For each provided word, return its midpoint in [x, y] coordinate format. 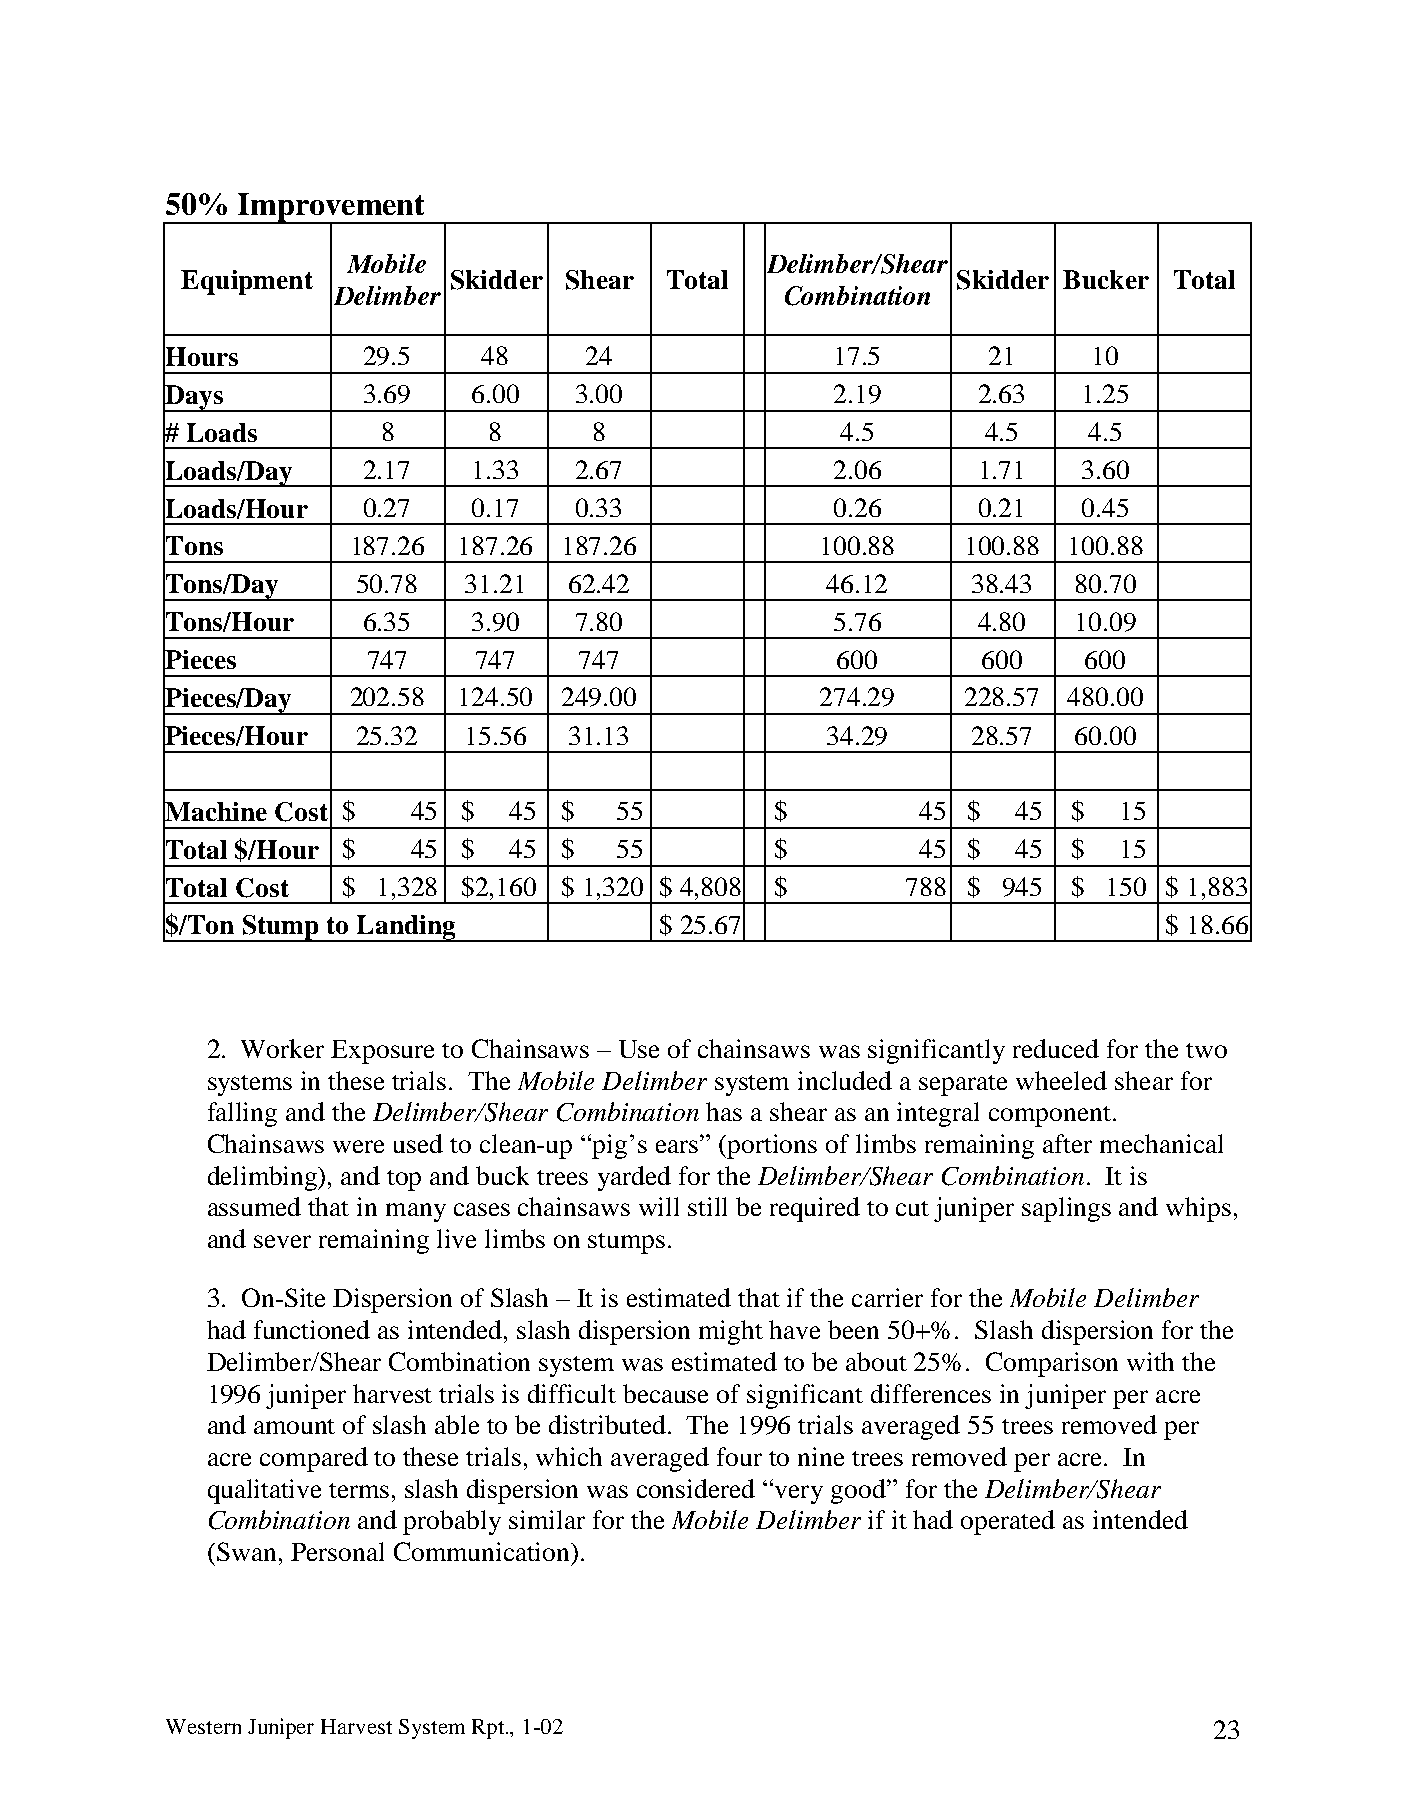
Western [203, 1726]
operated [1008, 1522]
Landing [406, 928]
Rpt [489, 1729]
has [724, 1111]
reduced [1056, 1048]
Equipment [247, 282]
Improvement [332, 208]
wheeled [1061, 1080]
